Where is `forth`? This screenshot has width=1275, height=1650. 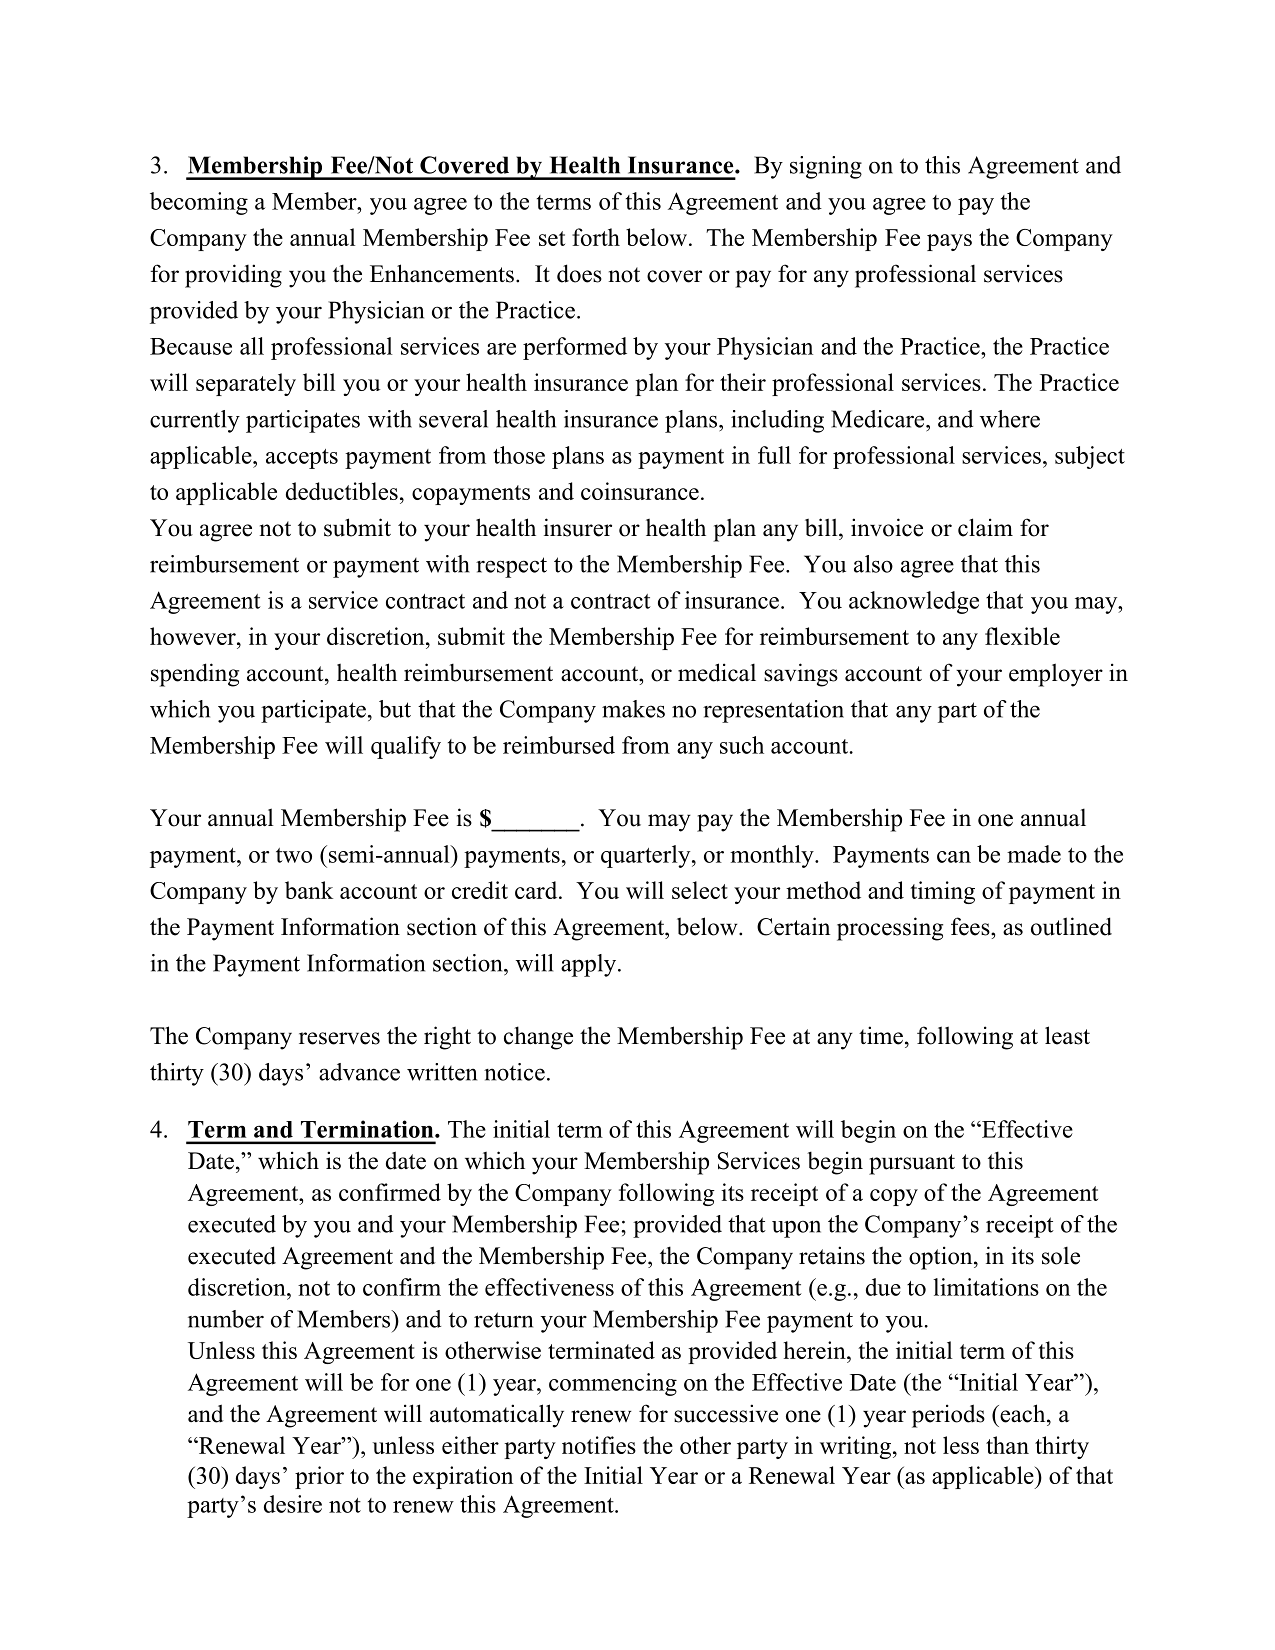 forth is located at coordinates (596, 237).
